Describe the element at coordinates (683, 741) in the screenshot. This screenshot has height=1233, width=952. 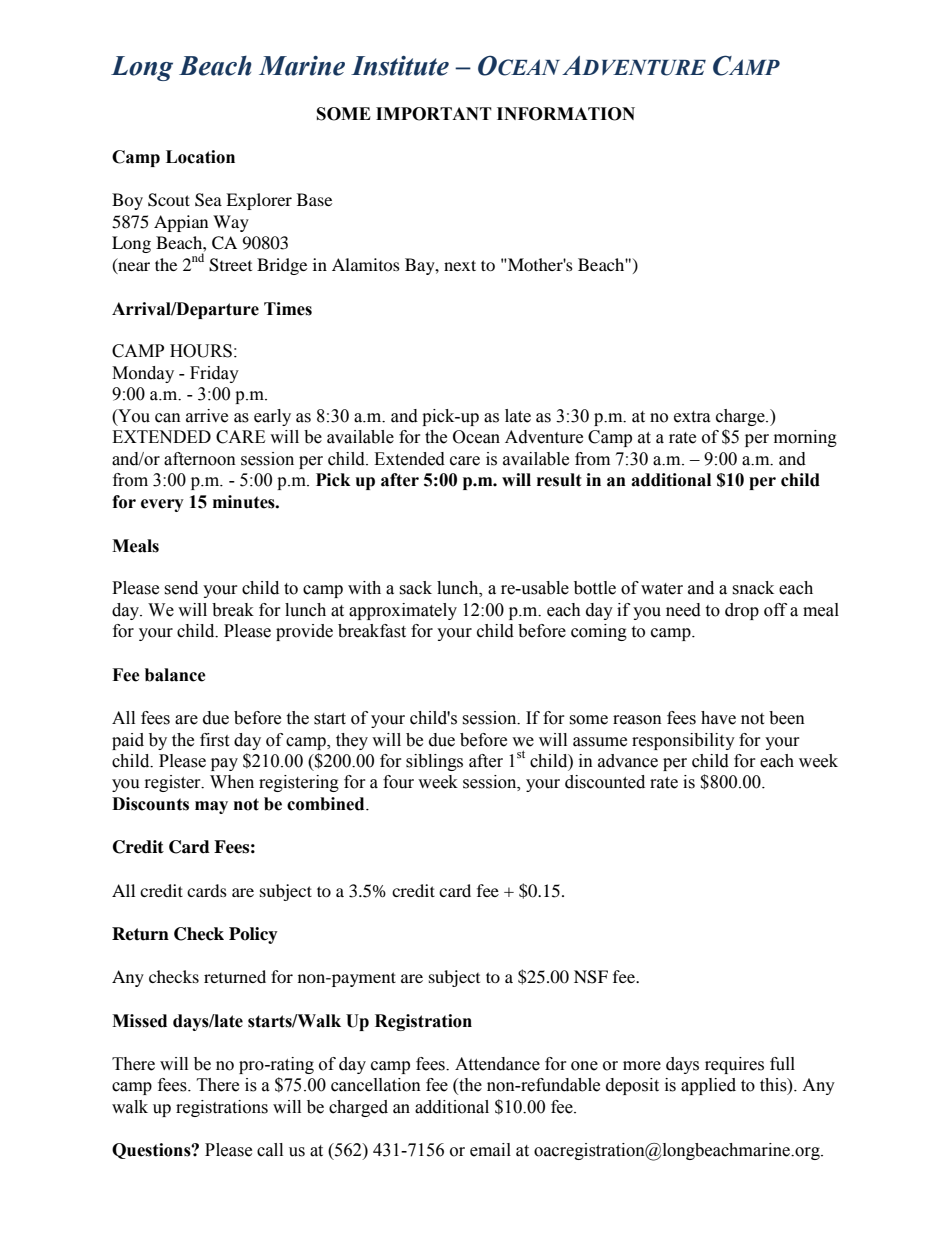
I see `responsibility` at that location.
